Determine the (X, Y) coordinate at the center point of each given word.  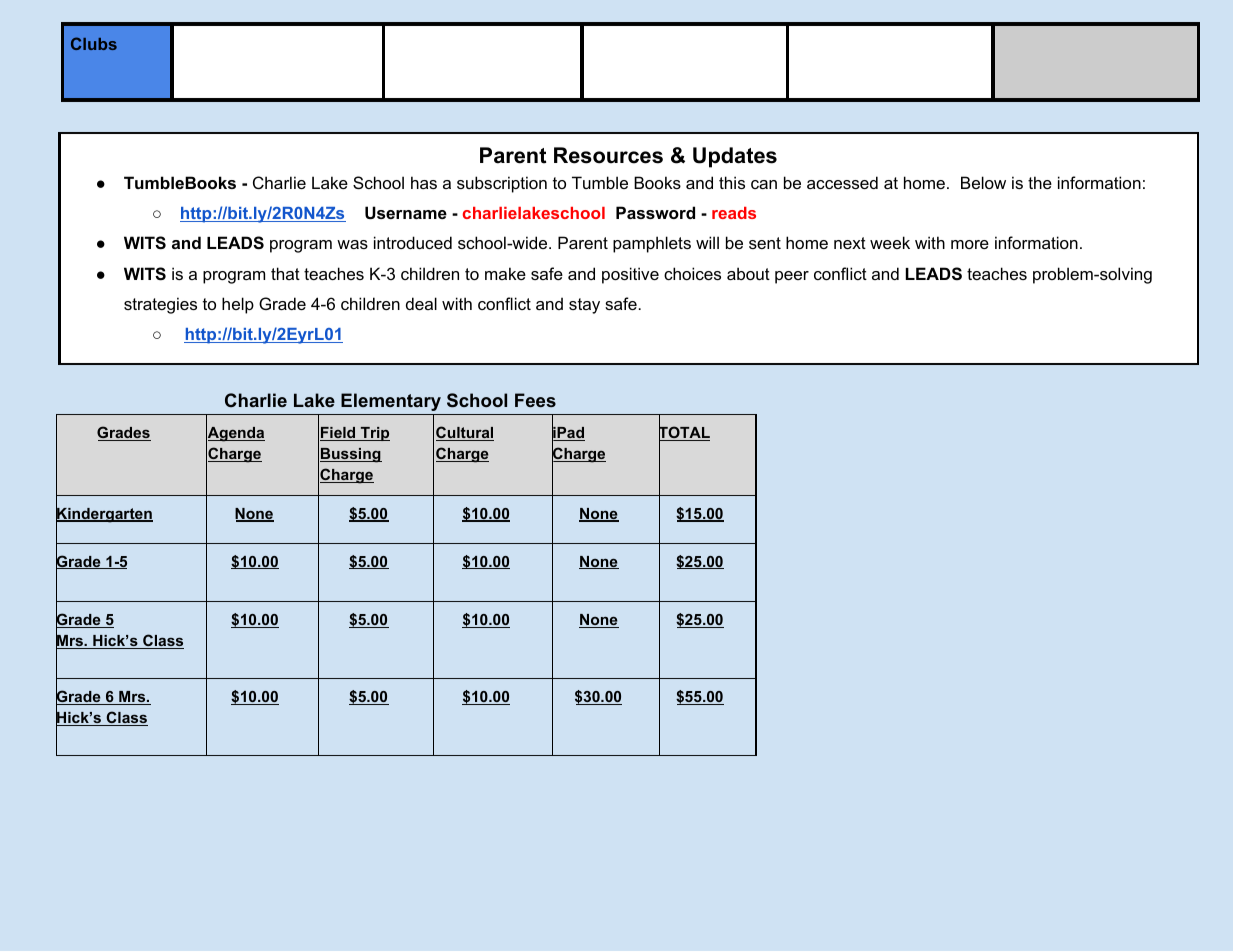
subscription (502, 184)
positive (630, 275)
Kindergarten (104, 515)
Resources (608, 155)
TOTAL (684, 433)
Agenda (235, 434)
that (285, 273)
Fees (535, 400)
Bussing (351, 455)
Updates (735, 157)
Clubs (94, 43)
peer (792, 277)
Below (983, 182)
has (424, 182)
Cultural (465, 433)
